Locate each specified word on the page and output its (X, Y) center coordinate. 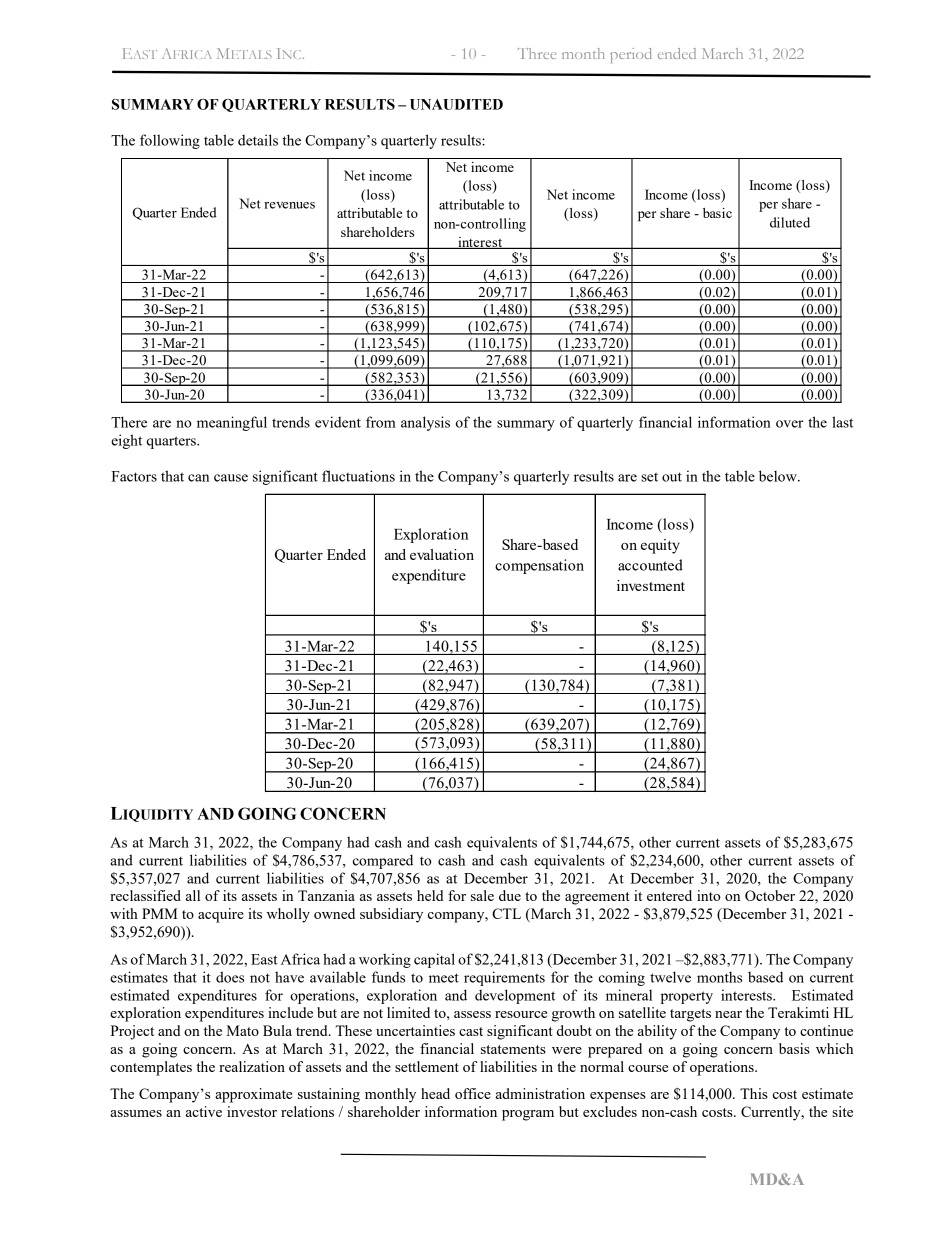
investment (651, 585)
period (631, 55)
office (473, 1093)
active (204, 1111)
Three (537, 53)
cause (231, 478)
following (170, 141)
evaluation (442, 554)
